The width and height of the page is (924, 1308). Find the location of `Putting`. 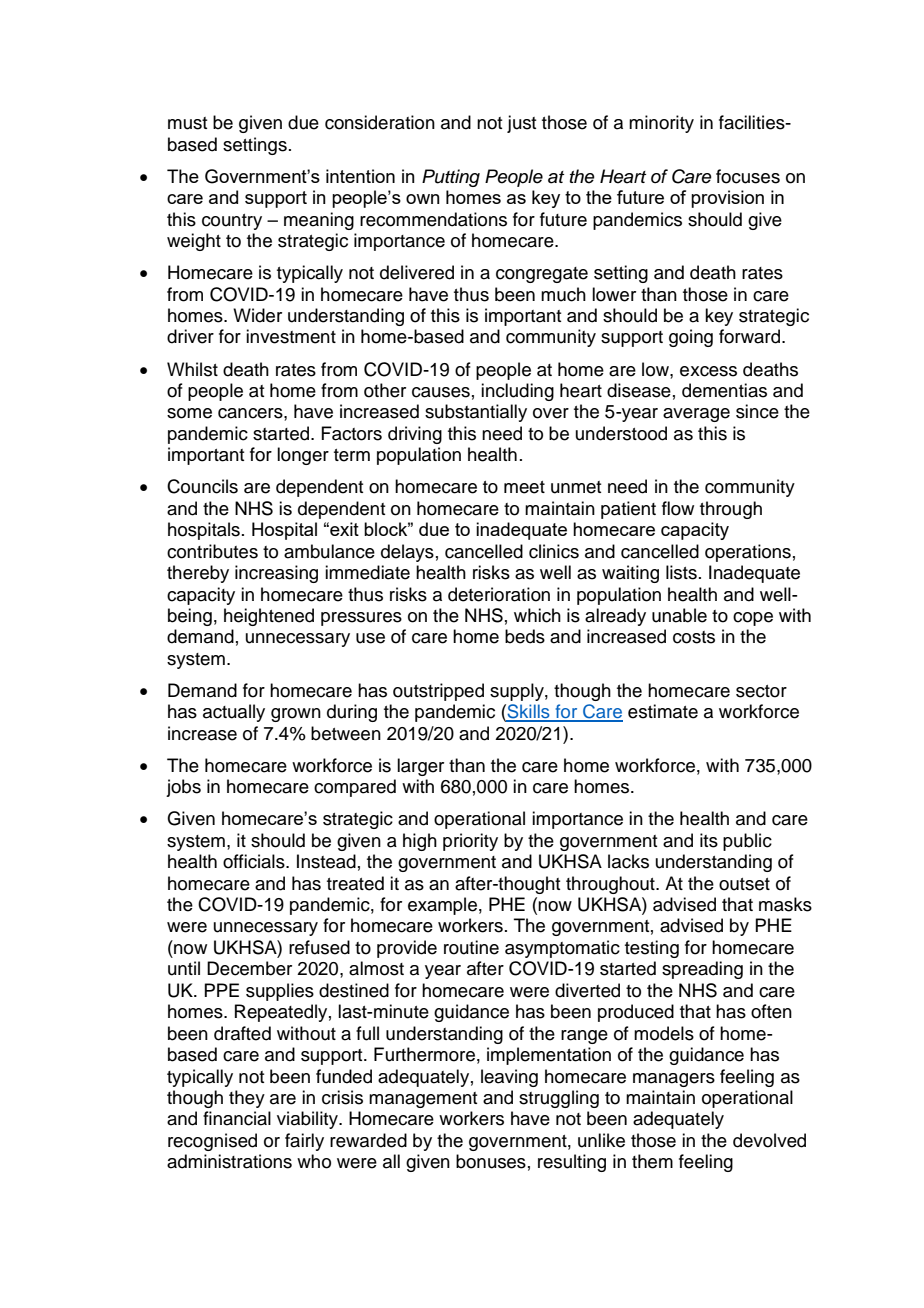

Putting is located at coordinates (451, 178).
